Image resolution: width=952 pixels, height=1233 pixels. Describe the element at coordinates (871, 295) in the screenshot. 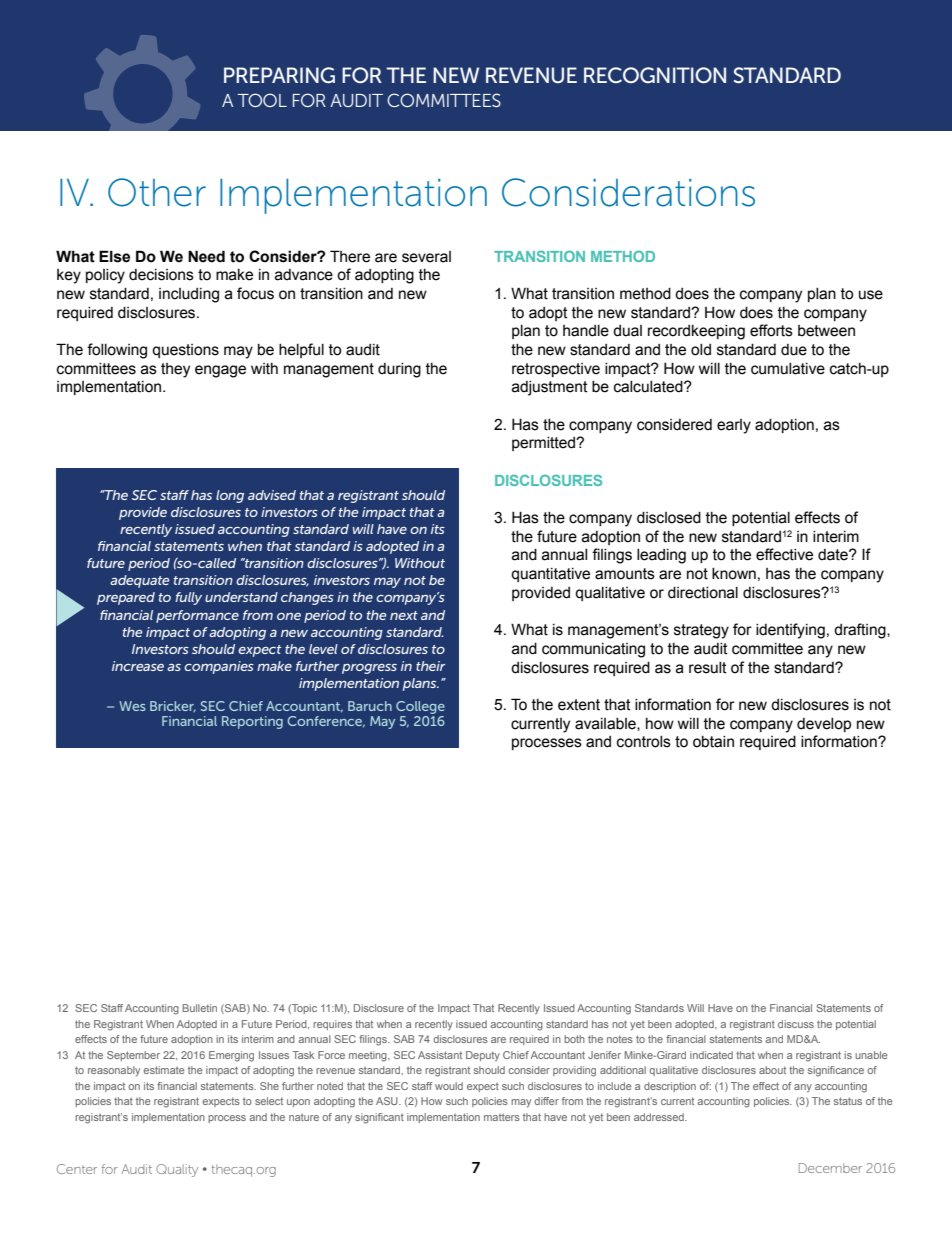

I see `use` at that location.
